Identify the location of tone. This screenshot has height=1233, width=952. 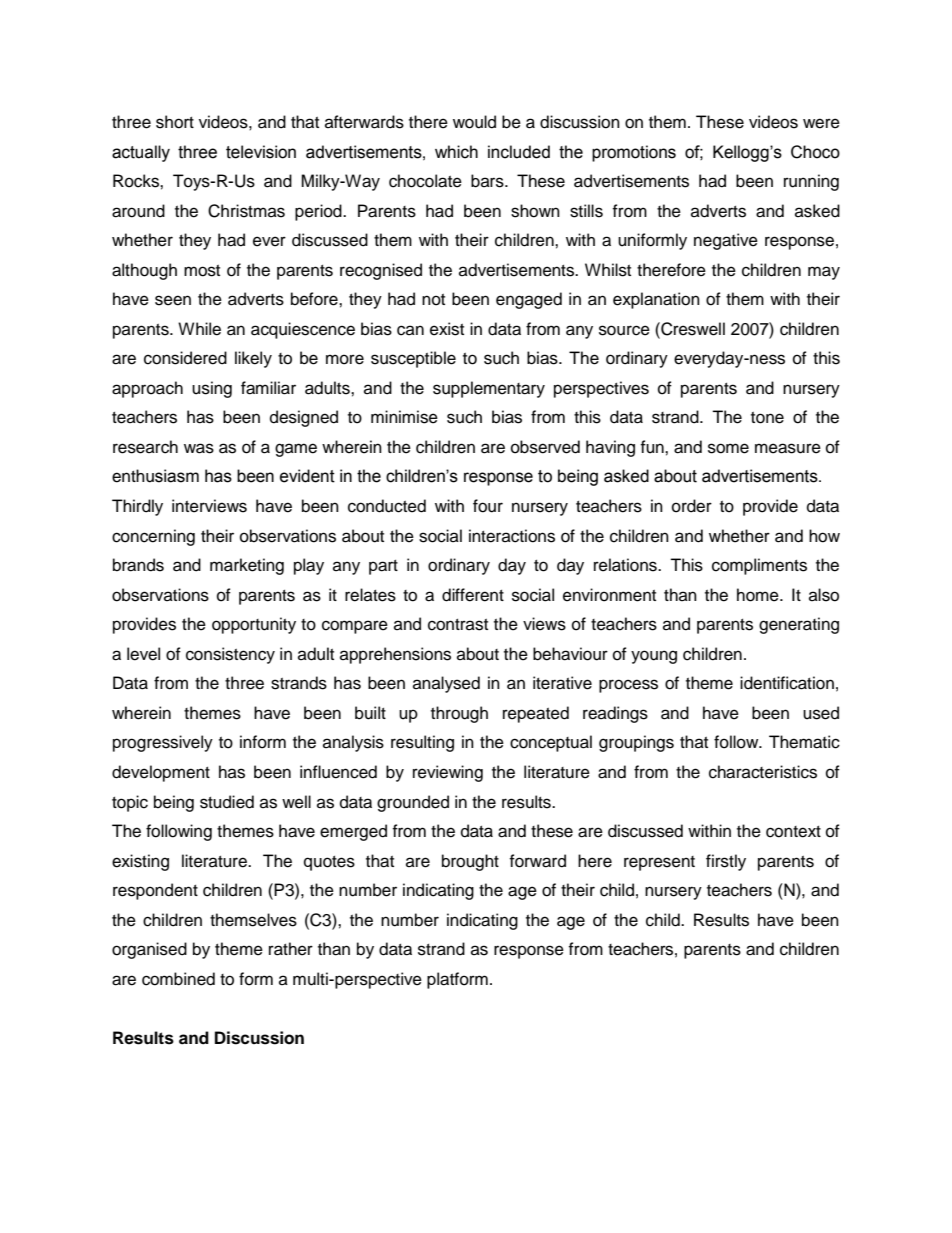
(767, 418).
